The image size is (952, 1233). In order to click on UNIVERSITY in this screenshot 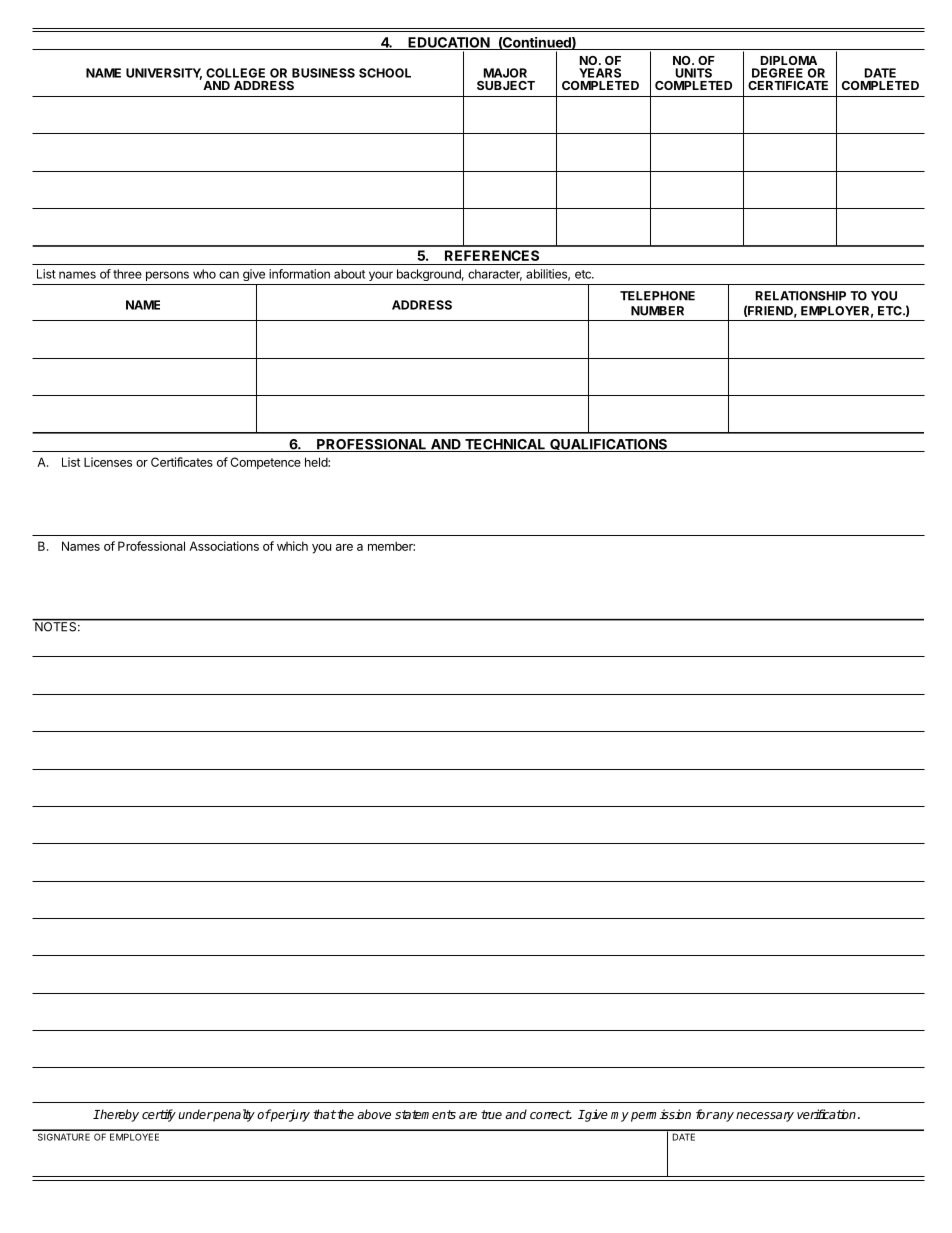, I will do `click(164, 74)`.
